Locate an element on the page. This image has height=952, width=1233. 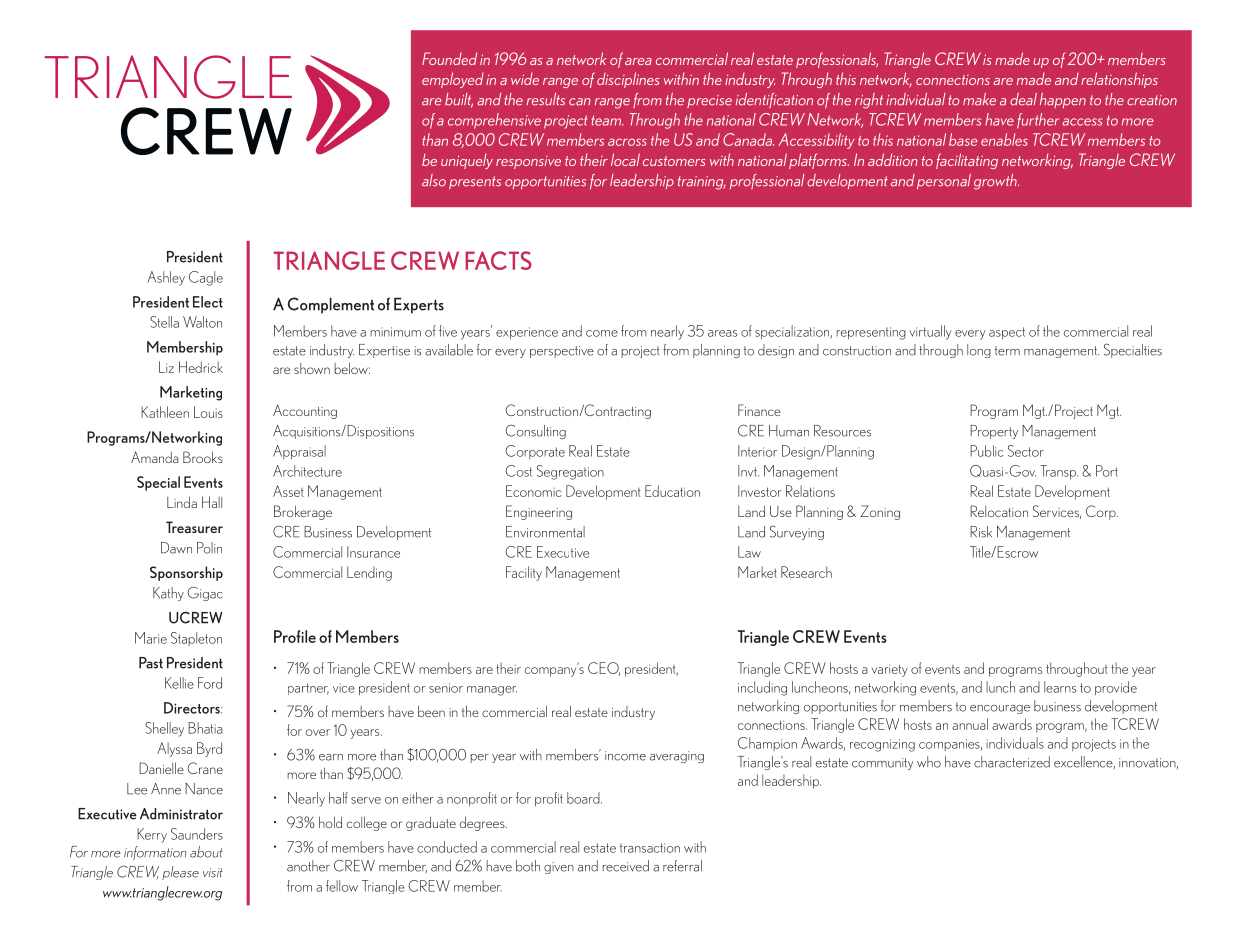
aspect is located at coordinates (1007, 333).
